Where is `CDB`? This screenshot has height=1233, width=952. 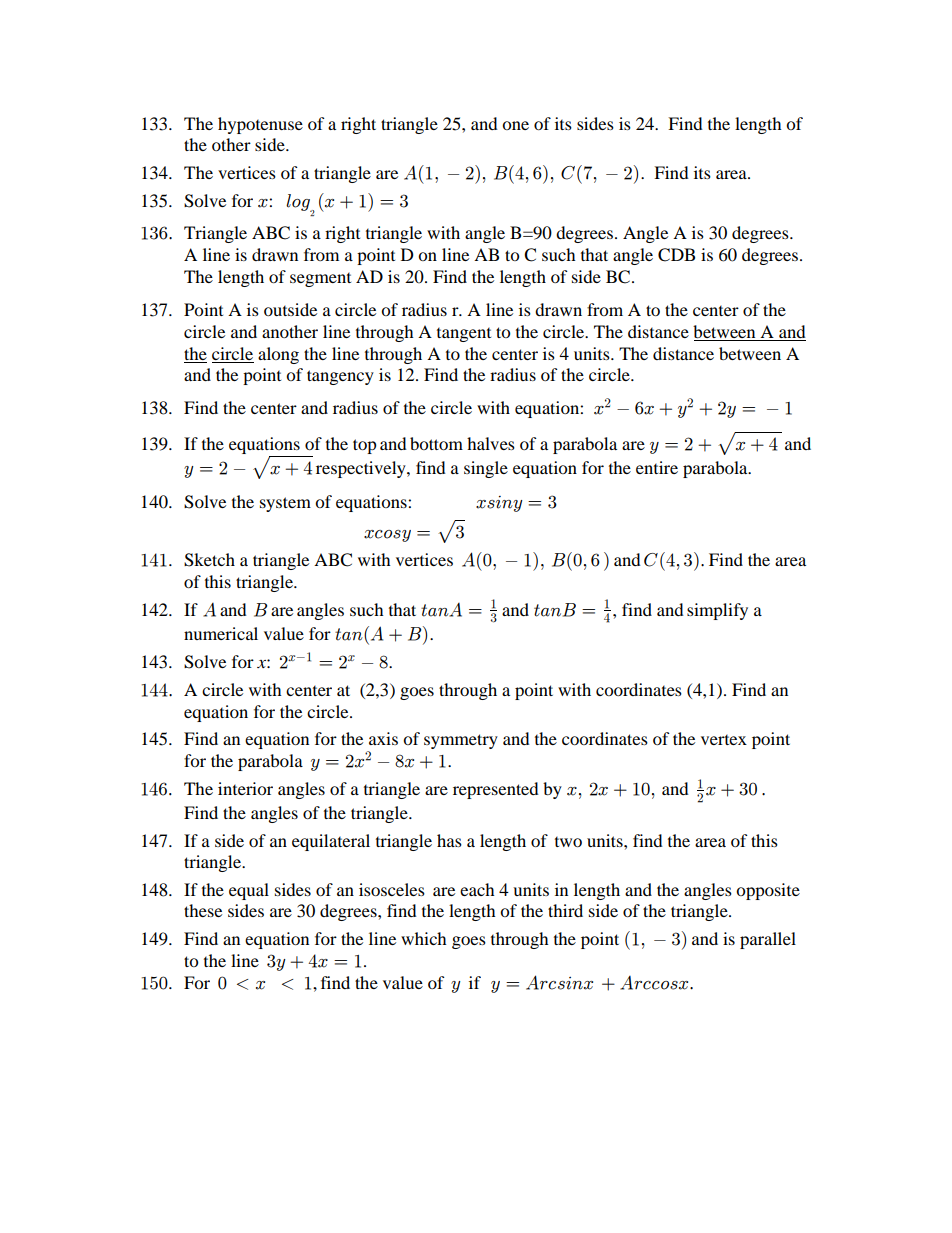 CDB is located at coordinates (676, 255).
